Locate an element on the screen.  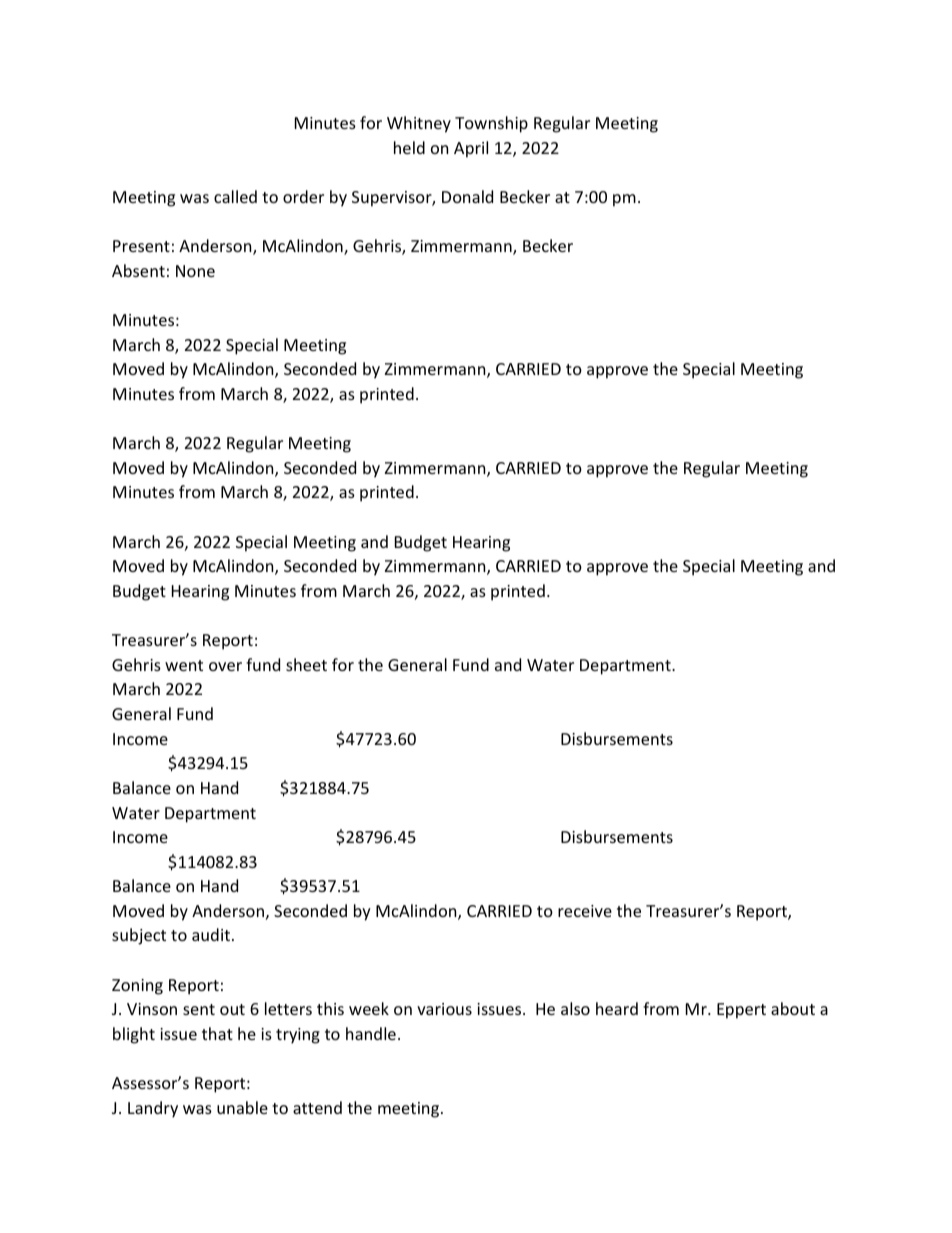
unable is located at coordinates (242, 1107).
